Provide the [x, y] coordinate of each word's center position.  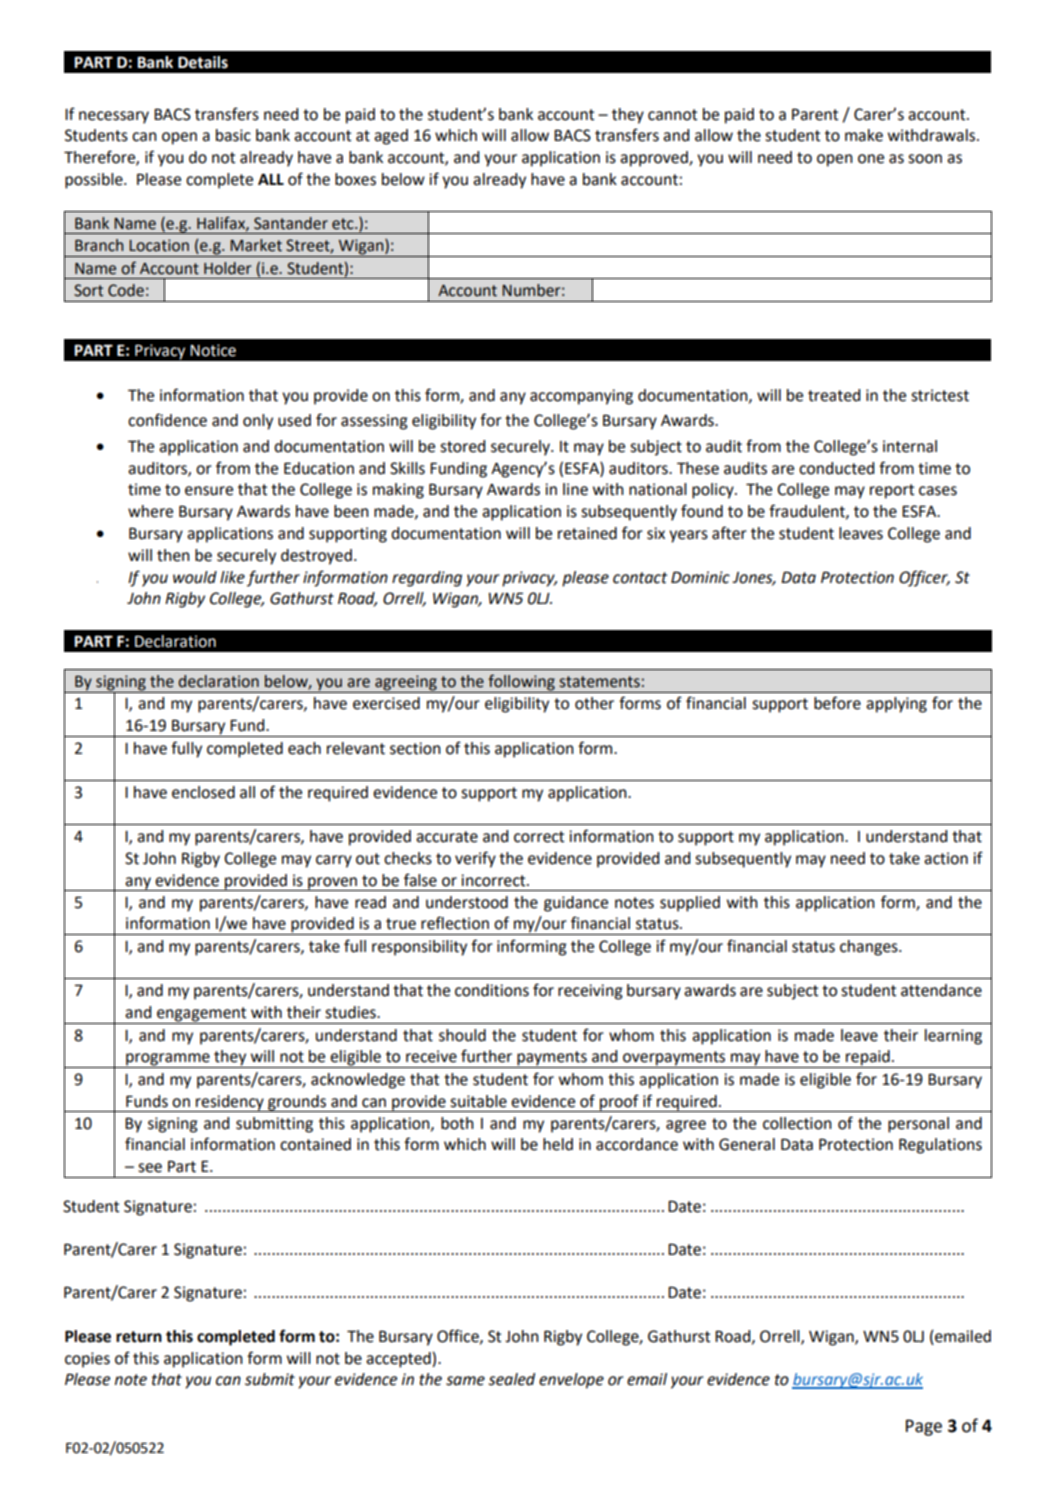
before [837, 703]
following [521, 683]
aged [391, 137]
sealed [511, 1379]
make [864, 135]
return [139, 1337]
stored [462, 446]
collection [797, 1123]
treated [834, 395]
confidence [167, 420]
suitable [478, 1101]
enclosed [203, 792]
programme [168, 1060]
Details [203, 62]
